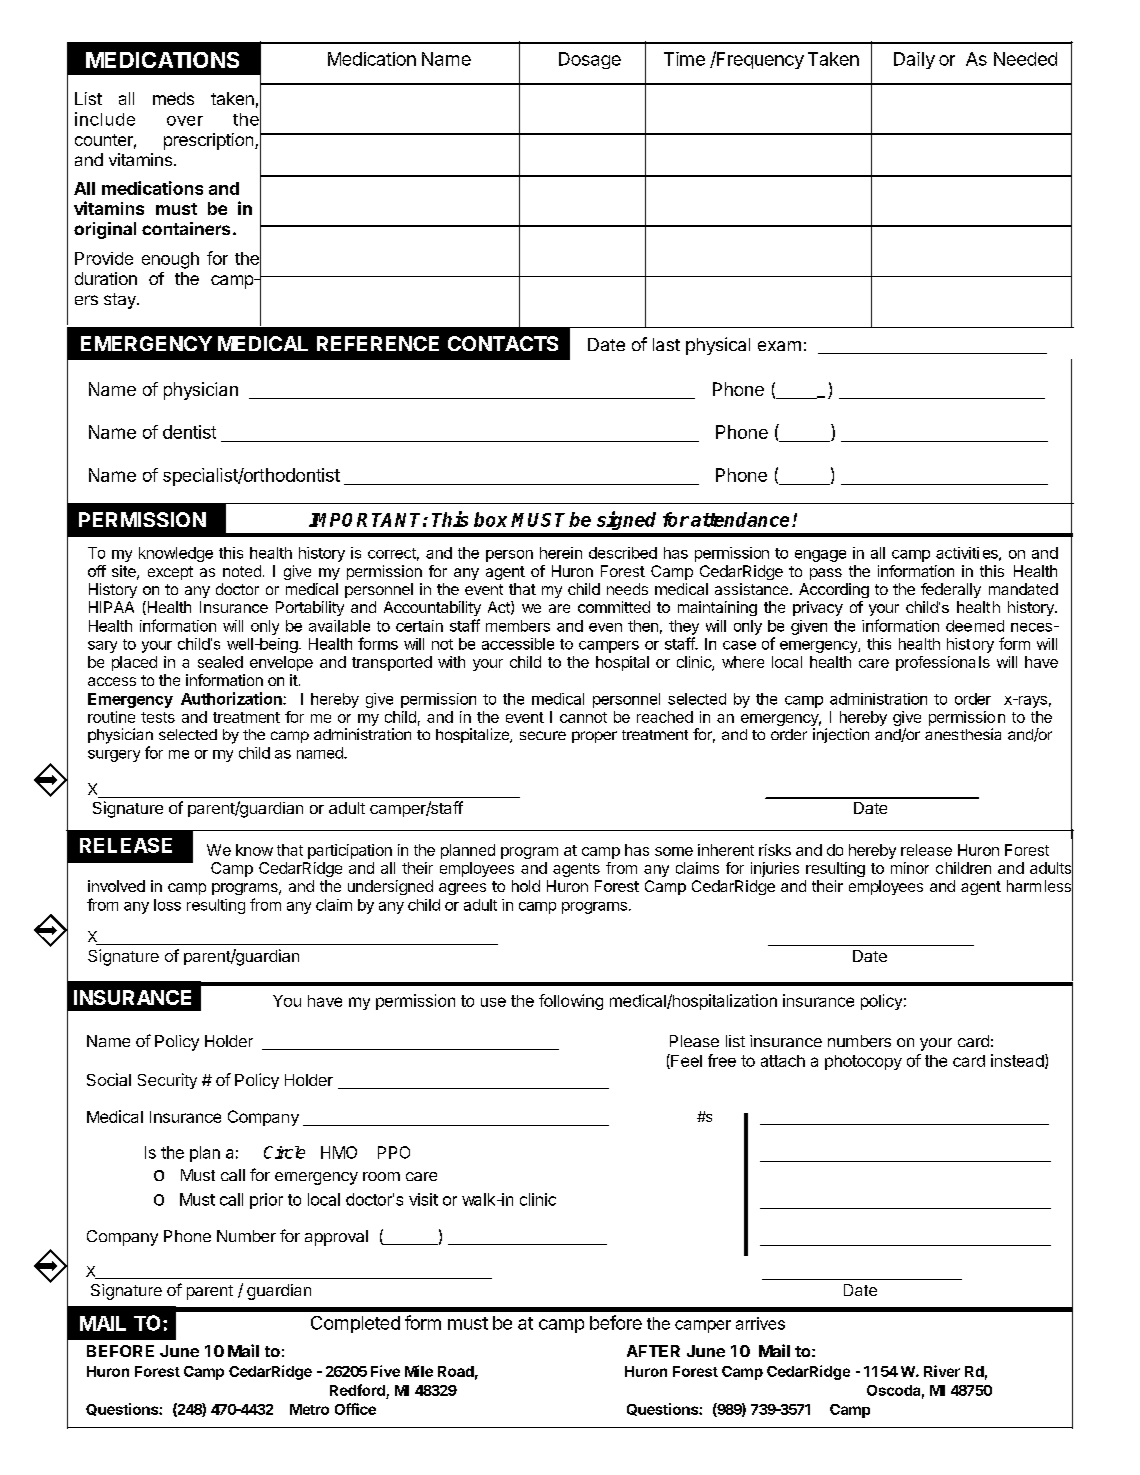 This image has width=1140, height=1475. I want to click on injection, so click(841, 735).
